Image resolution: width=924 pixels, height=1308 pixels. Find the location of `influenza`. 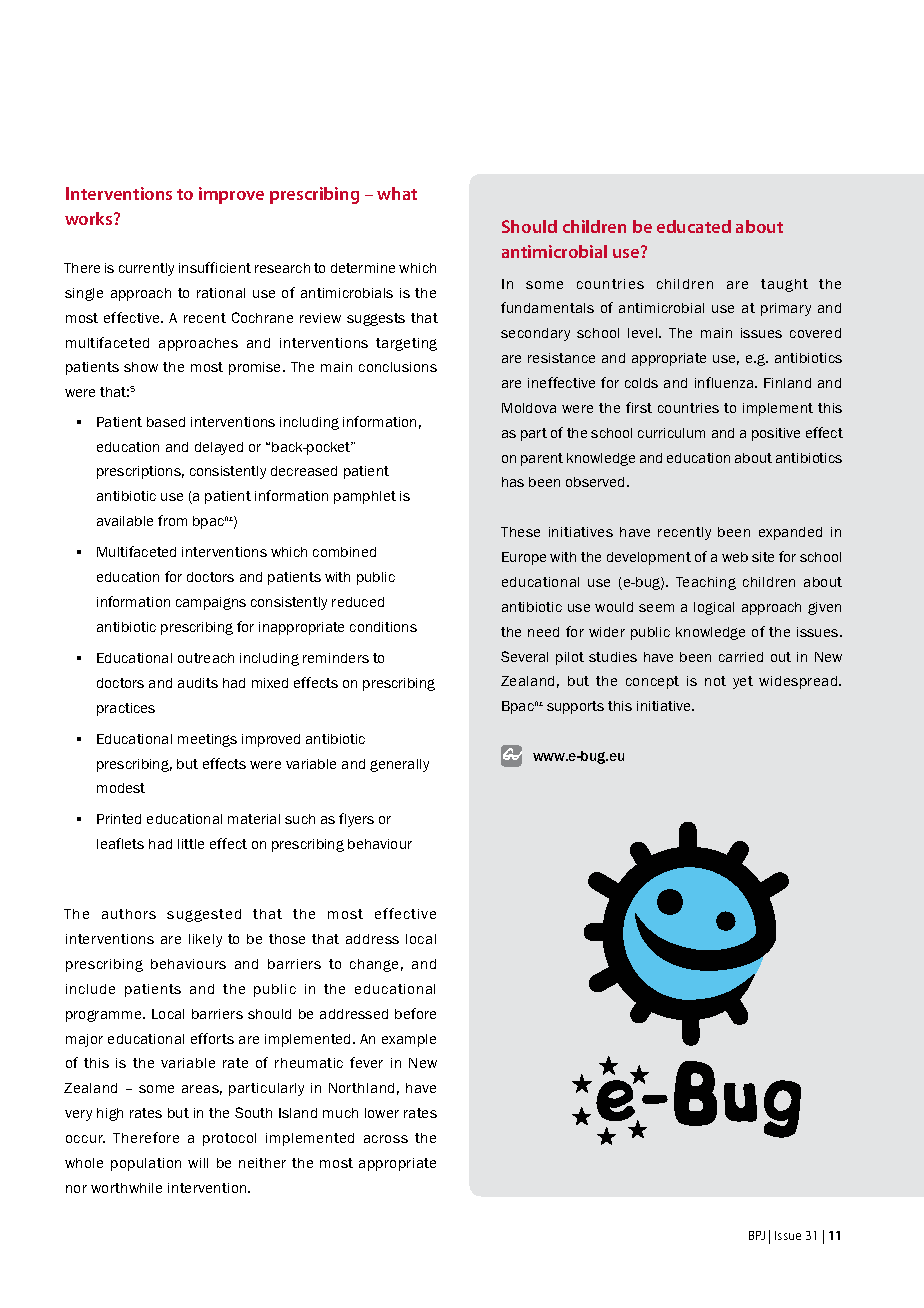

influenza is located at coordinates (725, 382).
